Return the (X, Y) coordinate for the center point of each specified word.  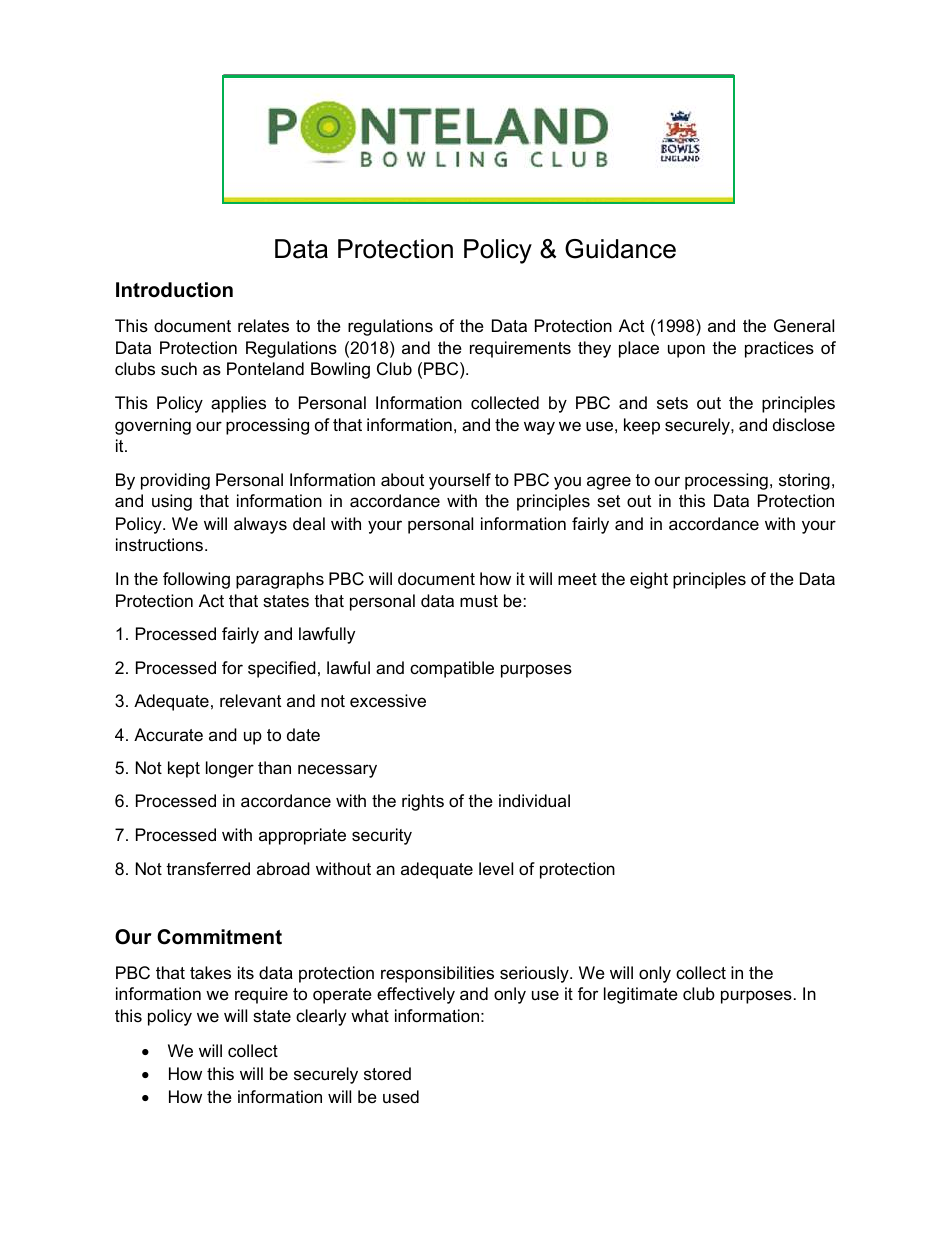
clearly (321, 1017)
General (804, 326)
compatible (452, 669)
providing (175, 481)
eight (649, 580)
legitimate (641, 995)
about (402, 480)
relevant (250, 701)
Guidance (620, 249)
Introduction (174, 290)
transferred (208, 869)
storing (804, 481)
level (496, 869)
